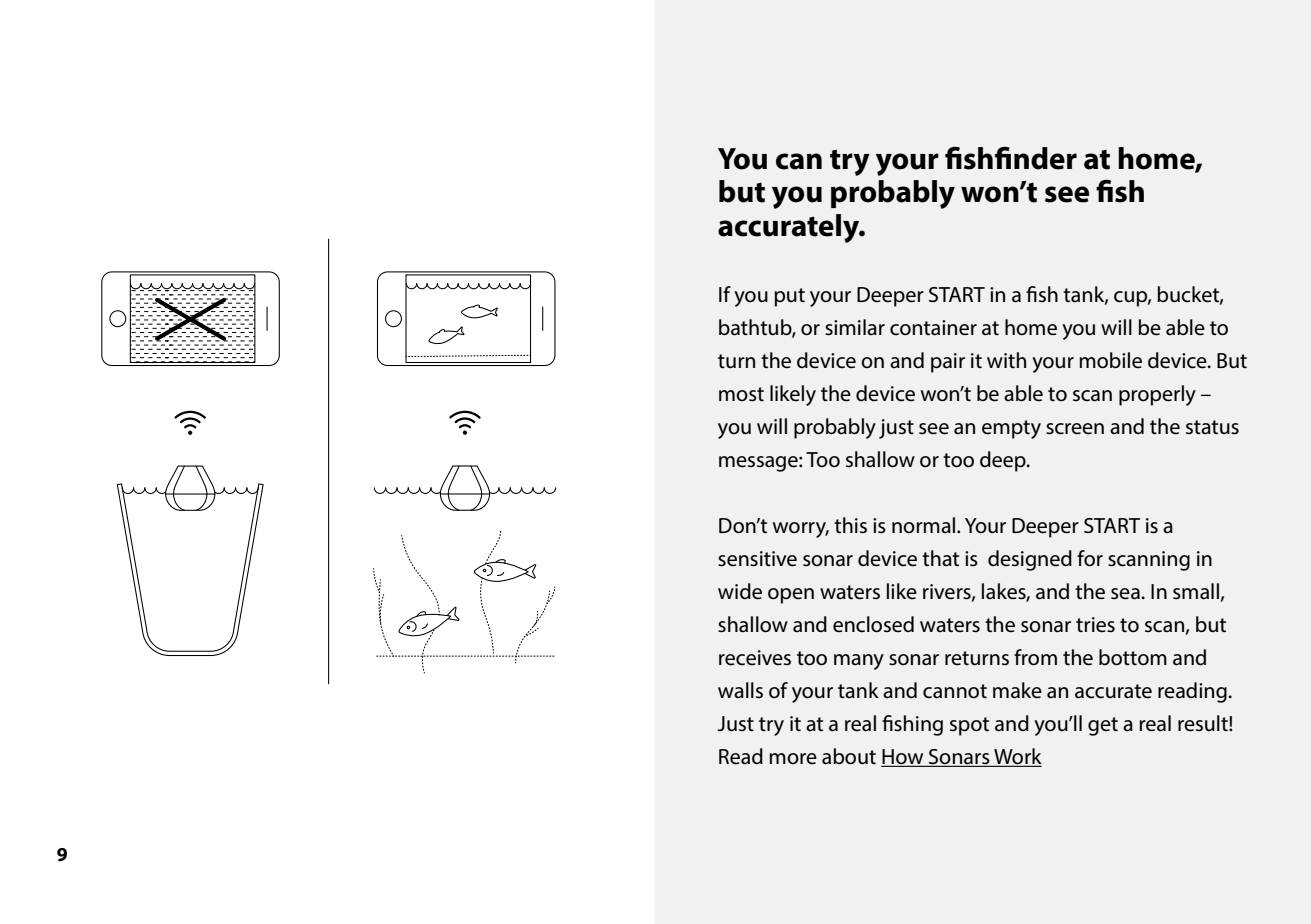 The height and width of the page is (924, 1311). What do you see at coordinates (925, 525) in the page?
I see `normal` at bounding box center [925, 525].
